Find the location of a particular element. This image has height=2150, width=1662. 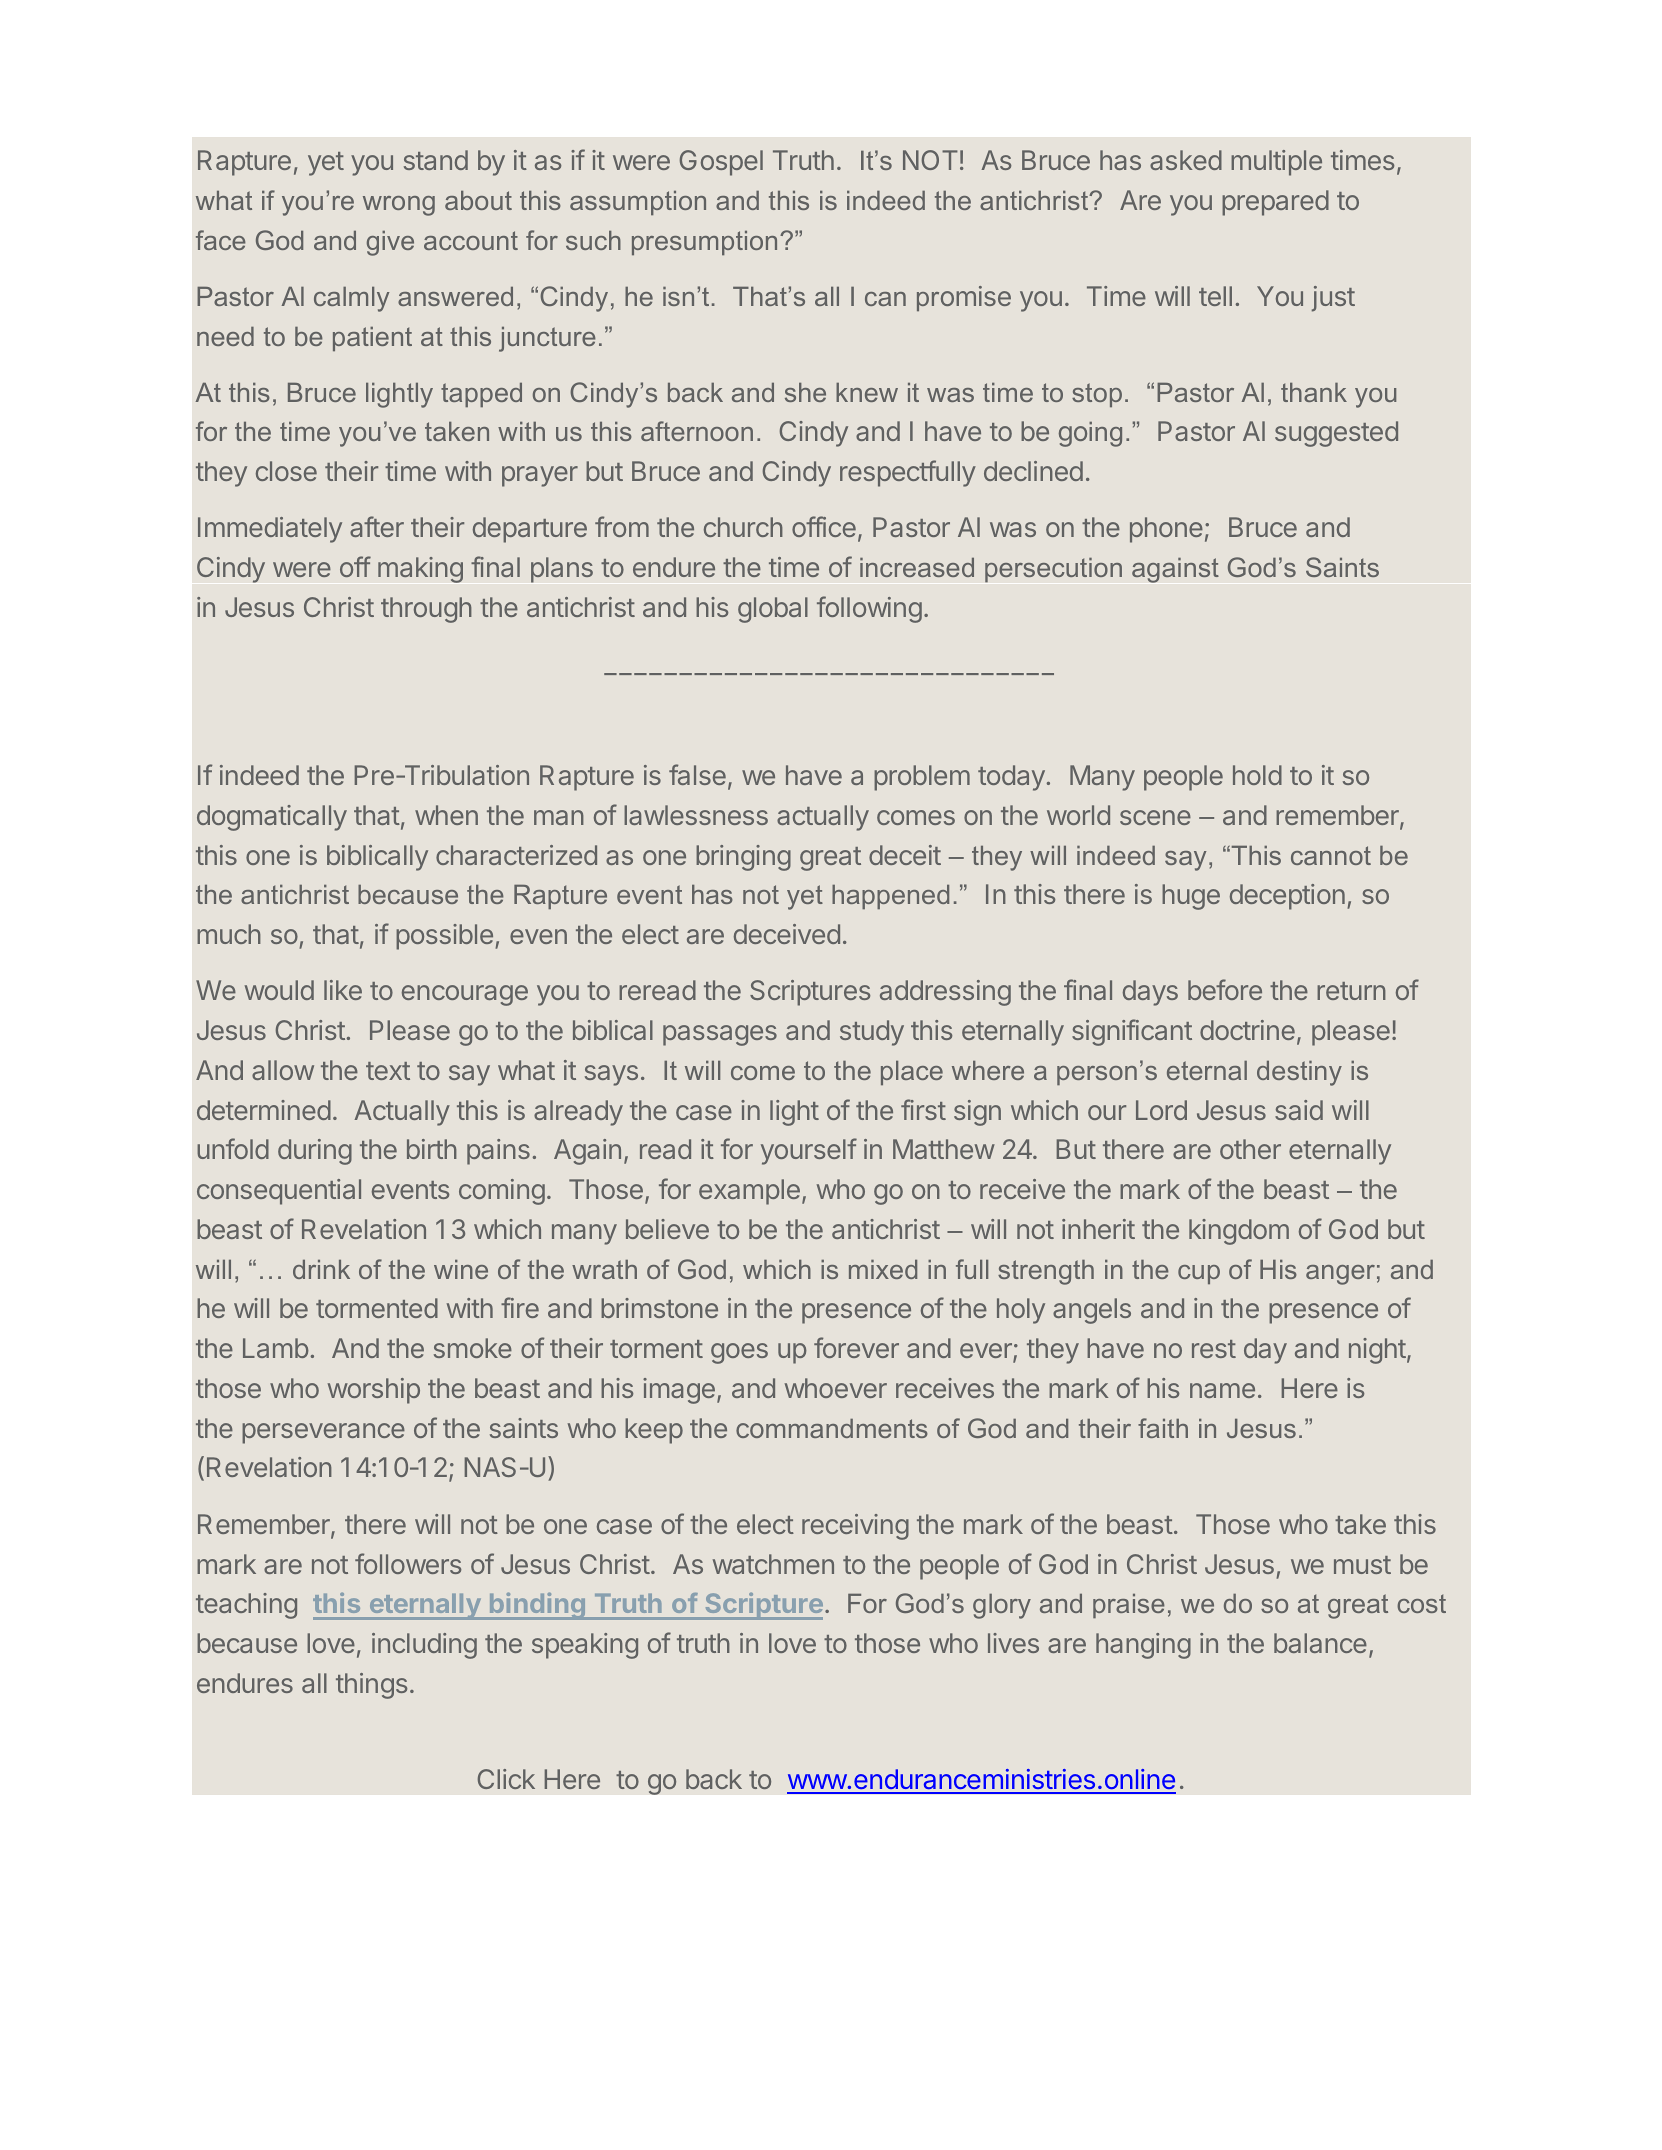

before is located at coordinates (1225, 989).
